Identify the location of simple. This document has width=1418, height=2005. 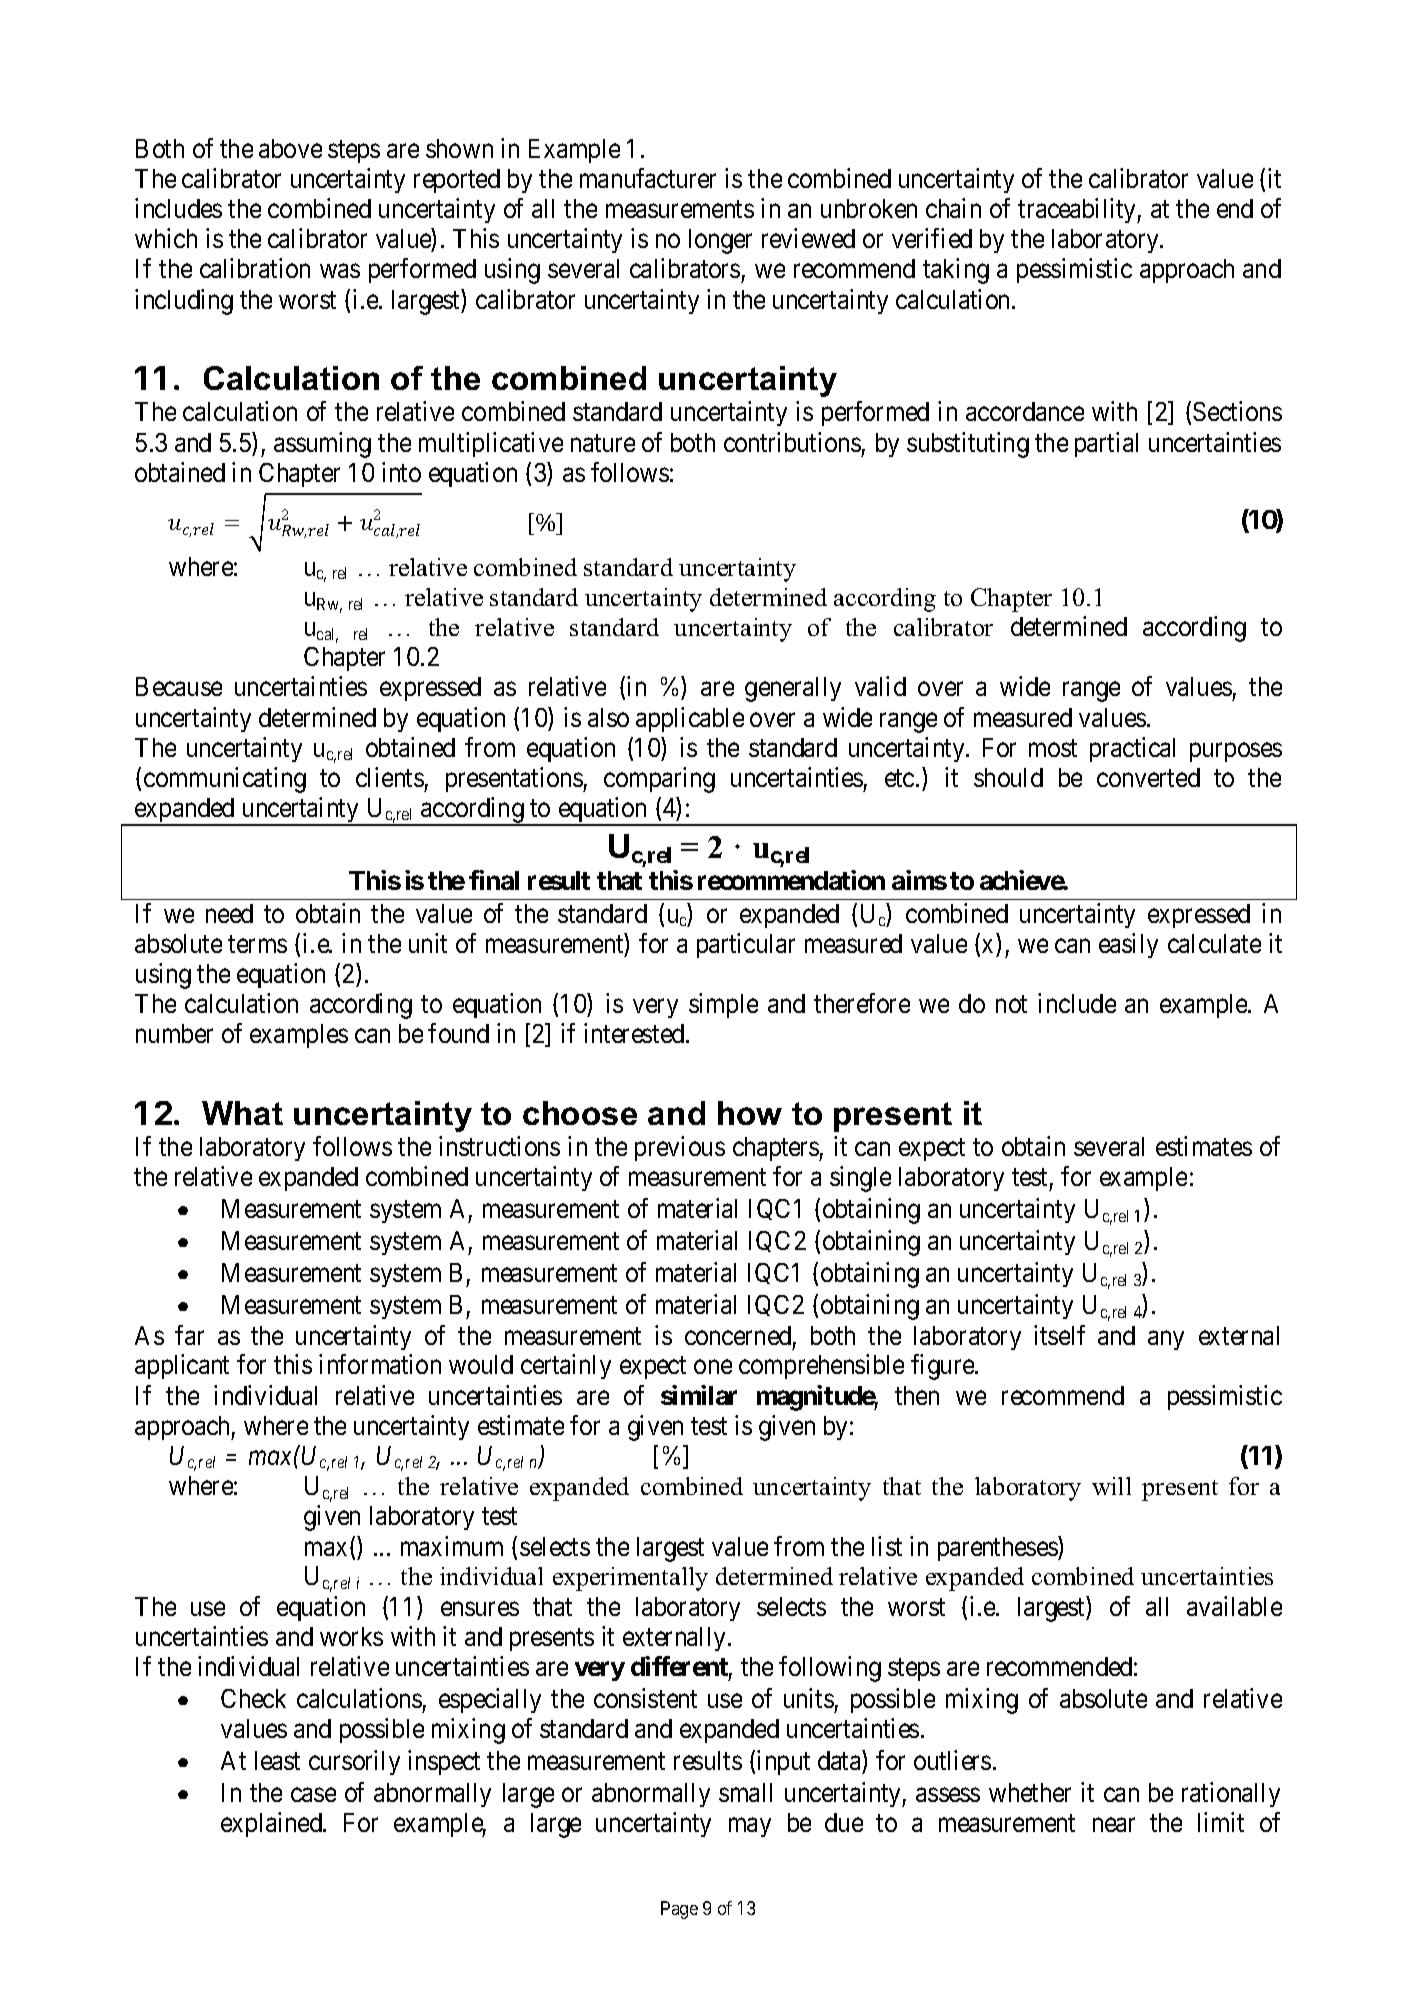
(723, 1005).
